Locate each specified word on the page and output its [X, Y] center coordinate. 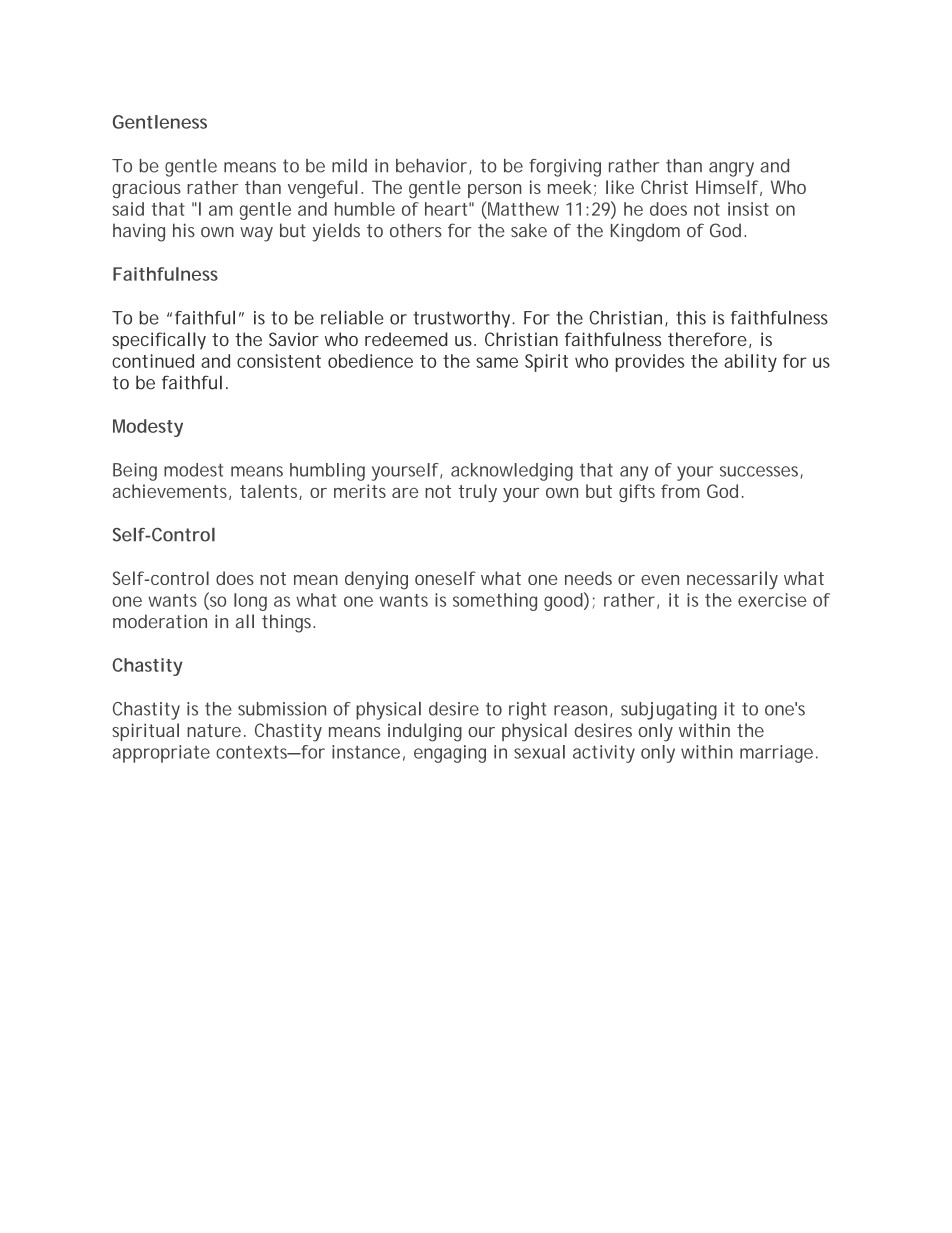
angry [731, 169]
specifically [159, 341]
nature [214, 730]
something [495, 602]
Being [135, 472]
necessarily [732, 580]
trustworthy [463, 319]
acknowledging [512, 472]
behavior [433, 166]
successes [761, 472]
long [250, 602]
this [691, 318]
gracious [146, 189]
